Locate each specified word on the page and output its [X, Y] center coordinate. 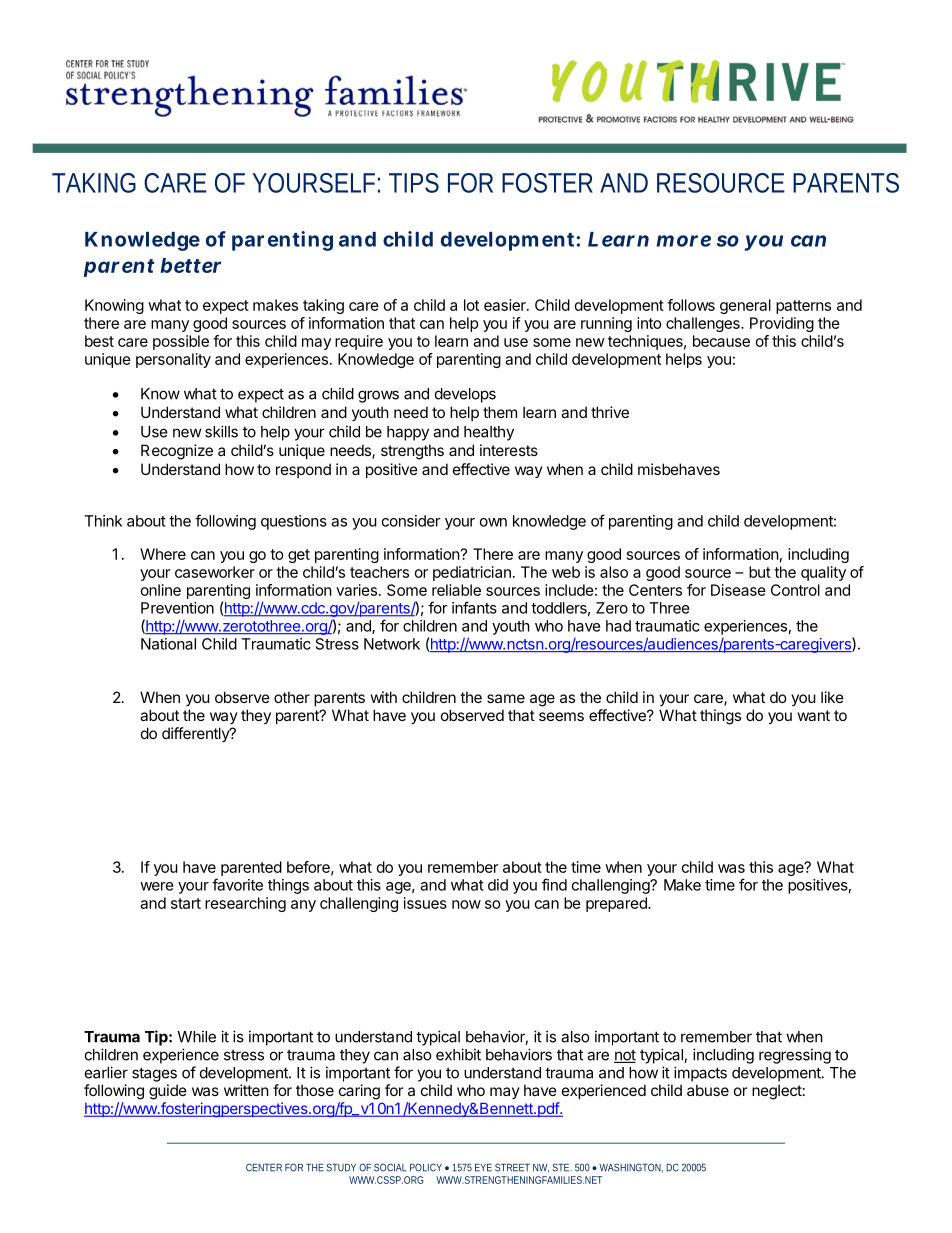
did [498, 885]
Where [163, 554]
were [157, 886]
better [190, 265]
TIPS [414, 183]
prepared [617, 904]
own [493, 522]
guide [168, 1092]
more [683, 241]
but [760, 572]
